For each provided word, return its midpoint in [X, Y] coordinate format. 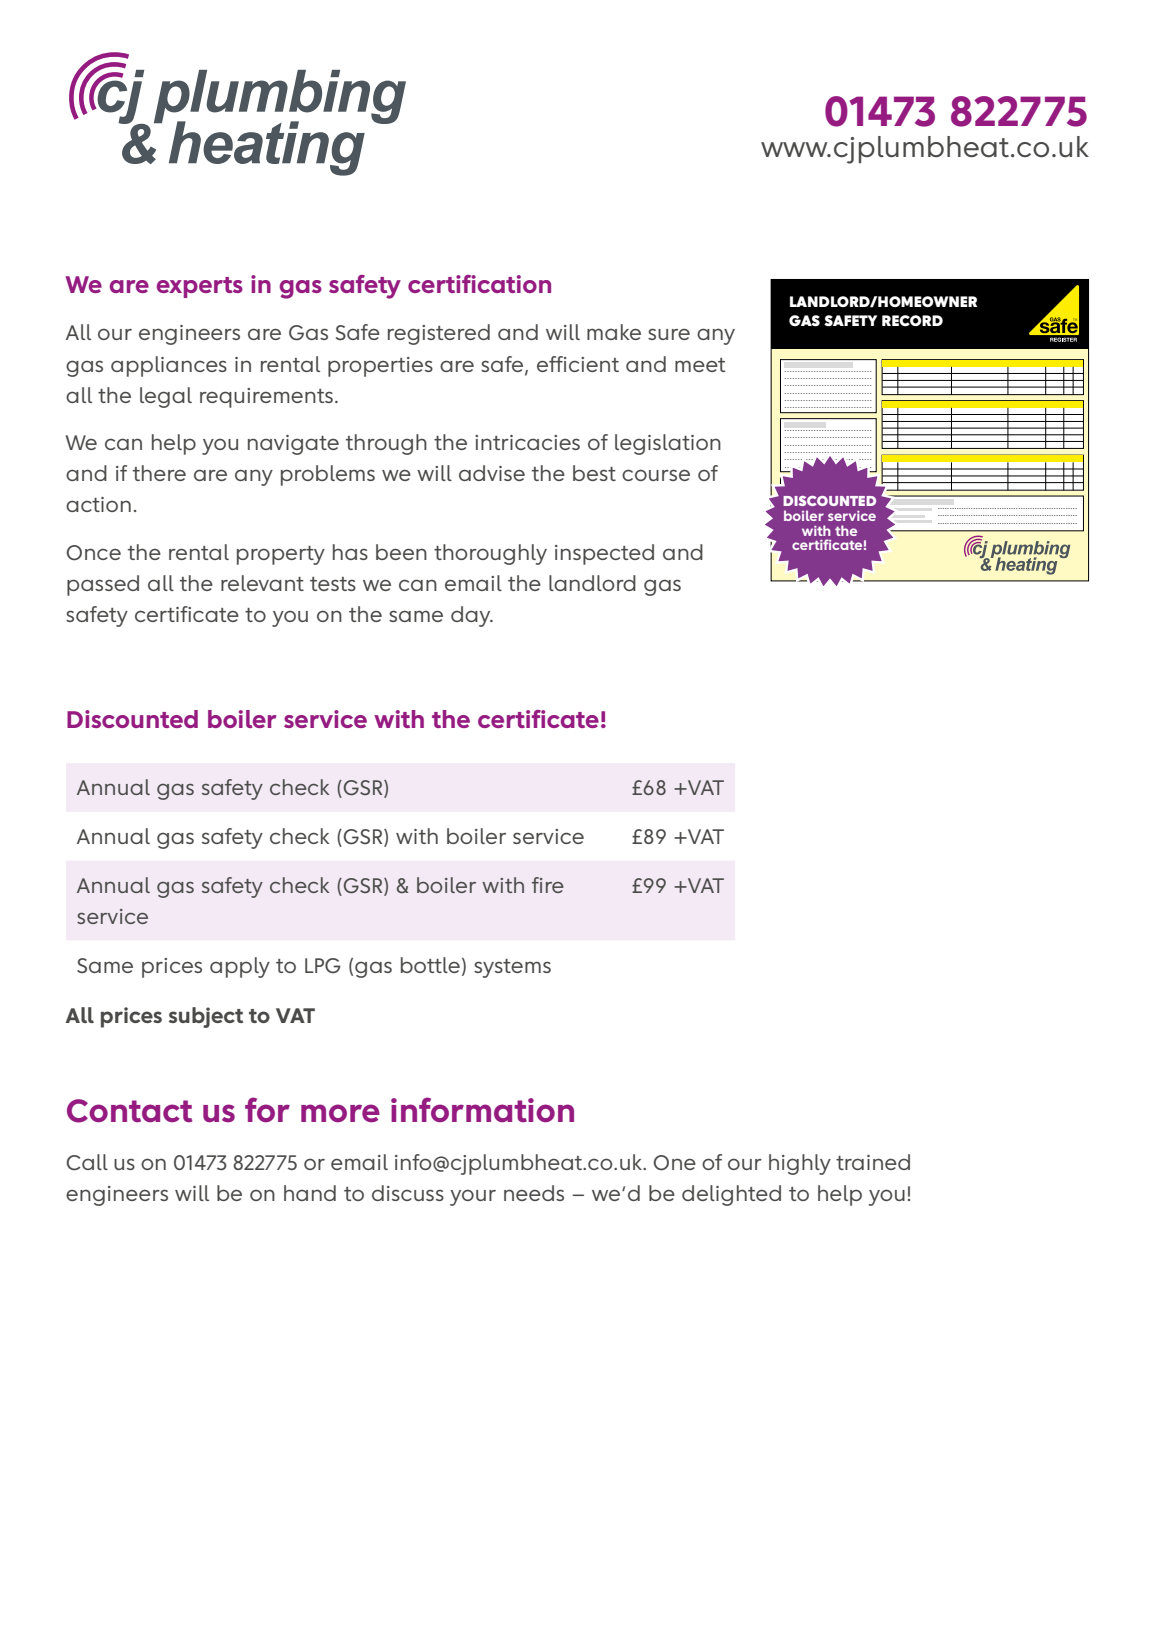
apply [240, 967]
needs [534, 1193]
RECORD [912, 321]
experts [200, 287]
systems [512, 968]
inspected [604, 554]
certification [479, 284]
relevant [262, 583]
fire [548, 885]
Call [87, 1162]
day [472, 616]
